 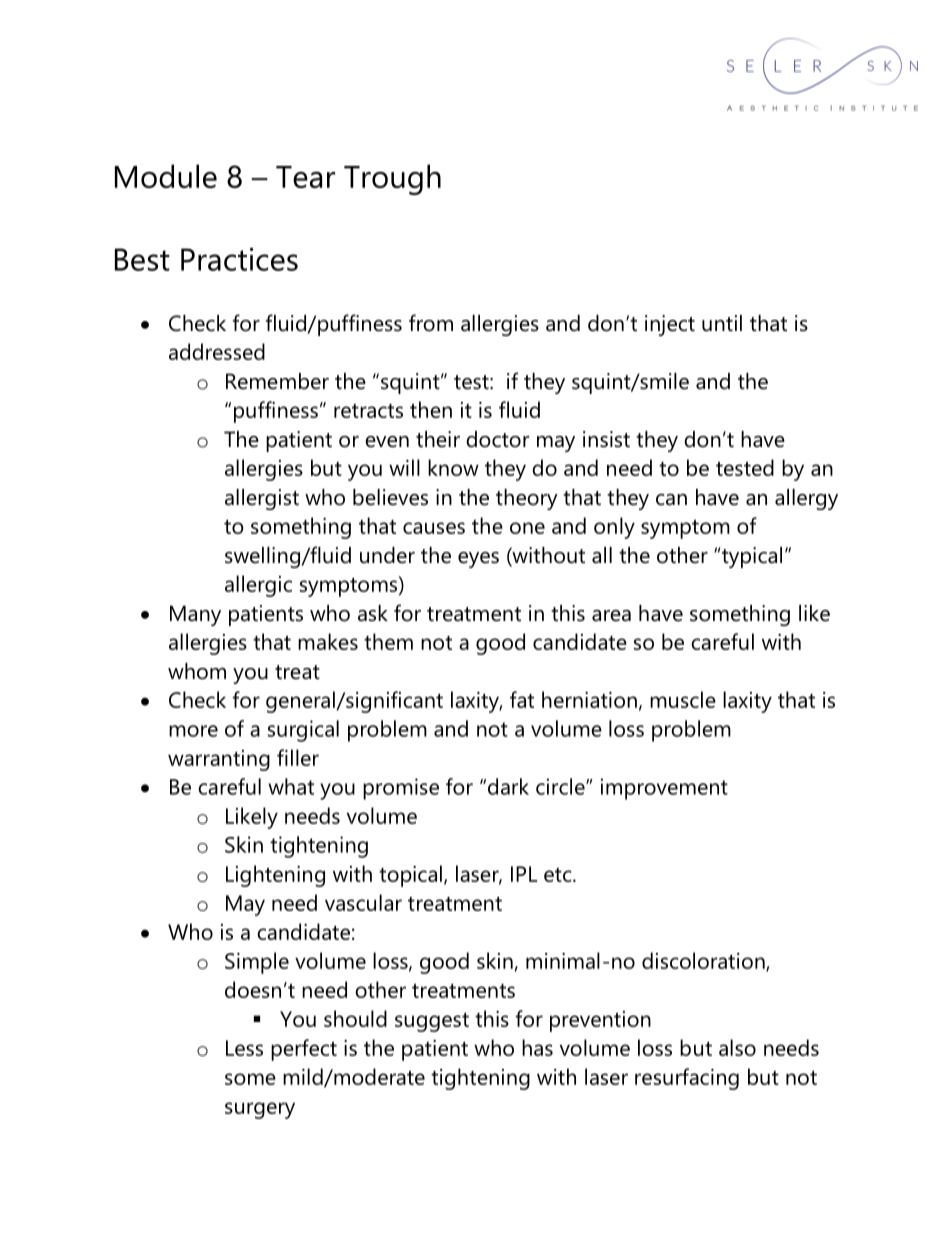 What do you see at coordinates (166, 176) in the image?
I see `Module` at bounding box center [166, 176].
